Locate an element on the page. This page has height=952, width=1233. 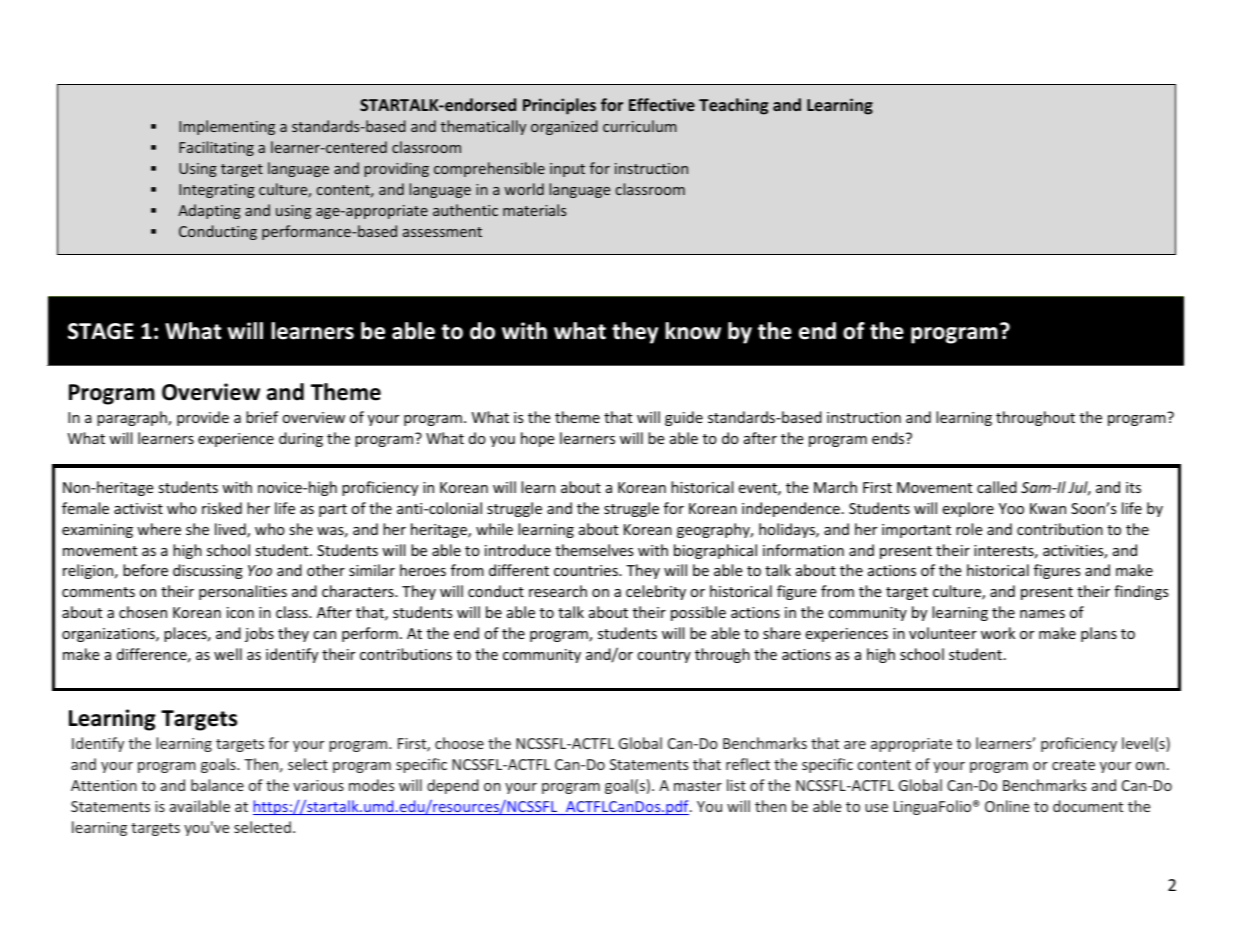
STAGE is located at coordinates (101, 331).
